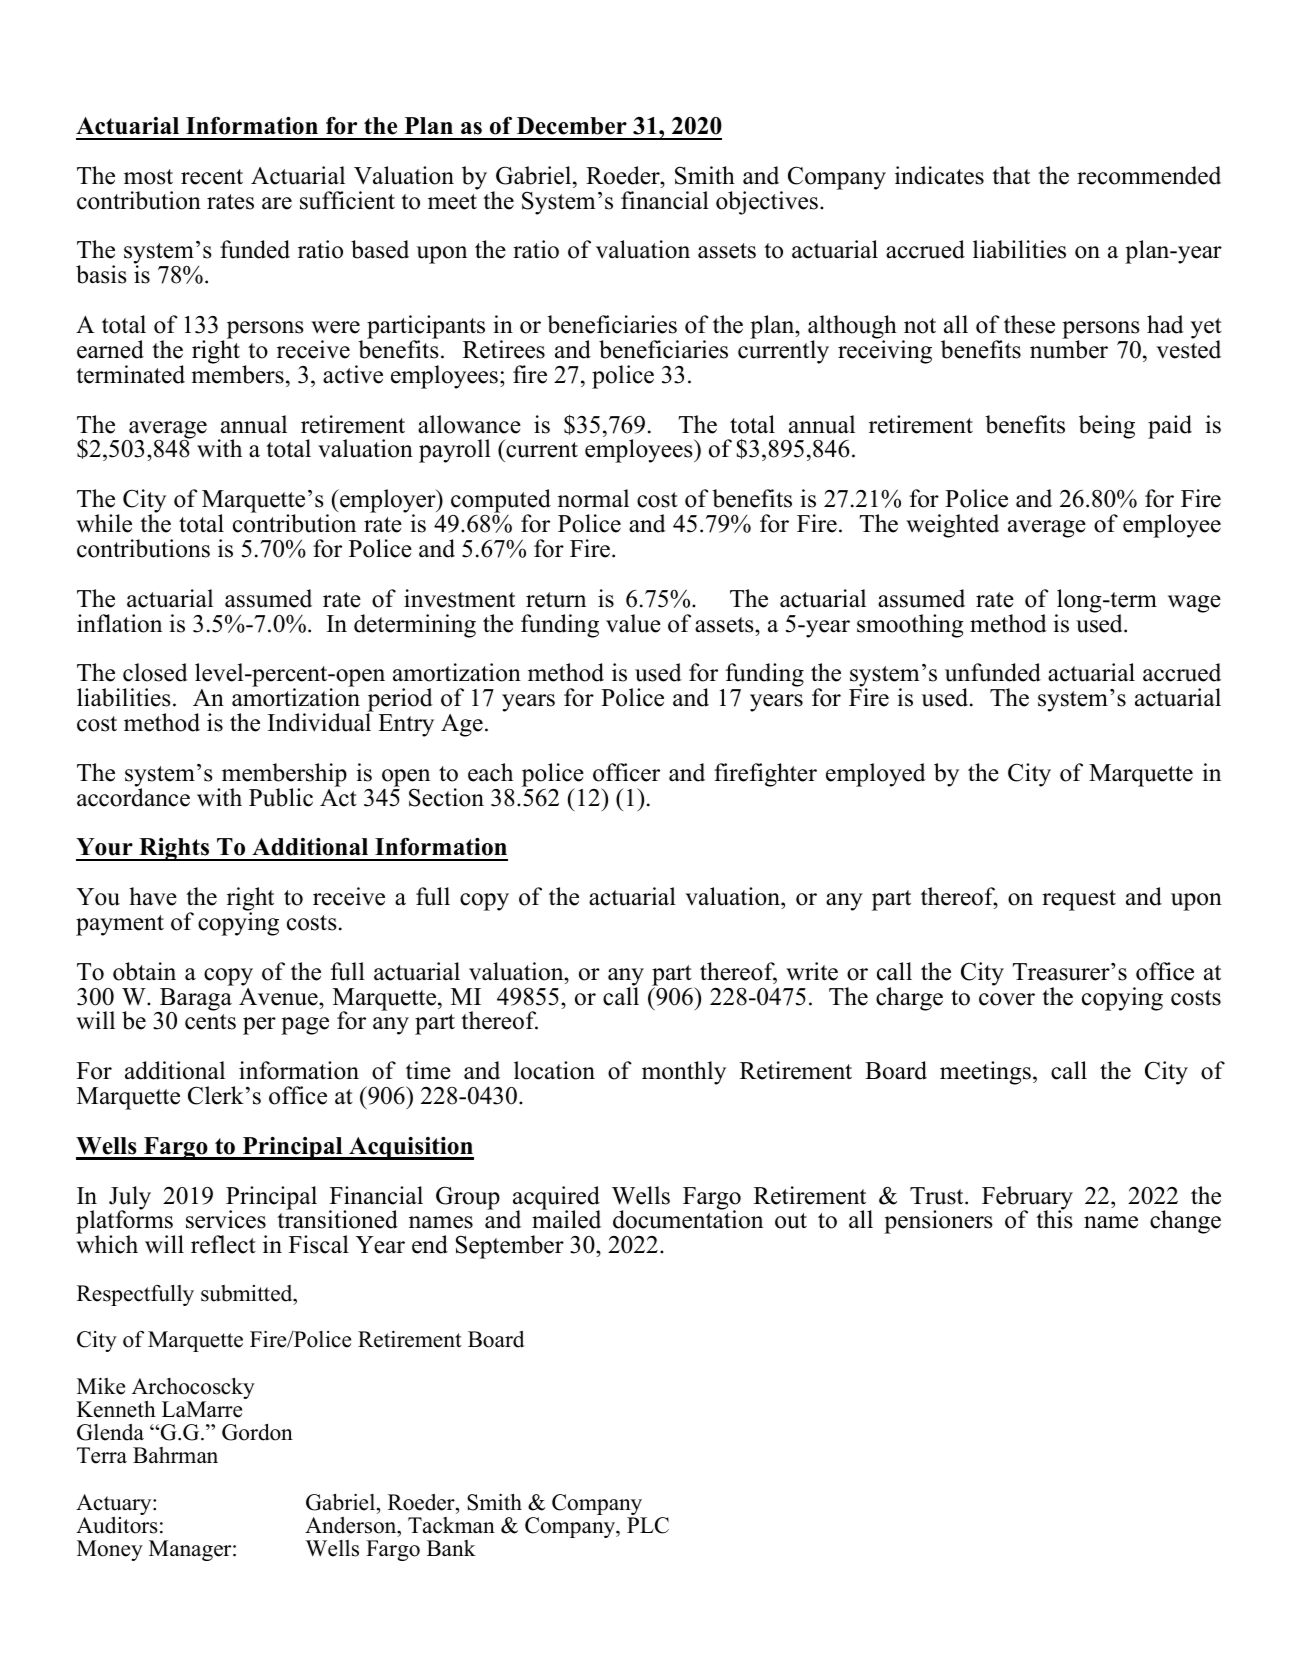  What do you see at coordinates (1079, 900) in the page?
I see `request` at bounding box center [1079, 900].
